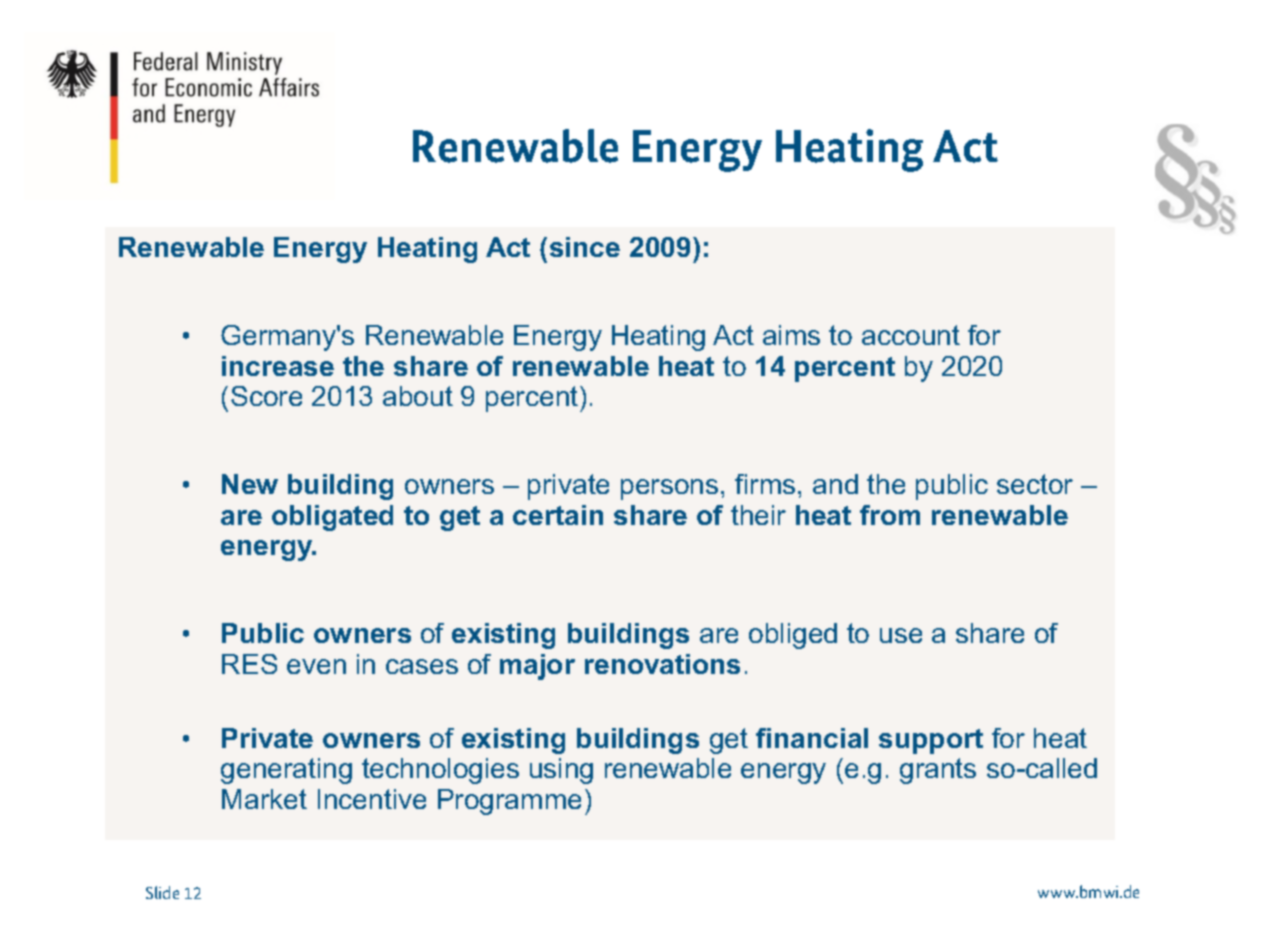  What do you see at coordinates (162, 892) in the image?
I see `Slide` at bounding box center [162, 892].
